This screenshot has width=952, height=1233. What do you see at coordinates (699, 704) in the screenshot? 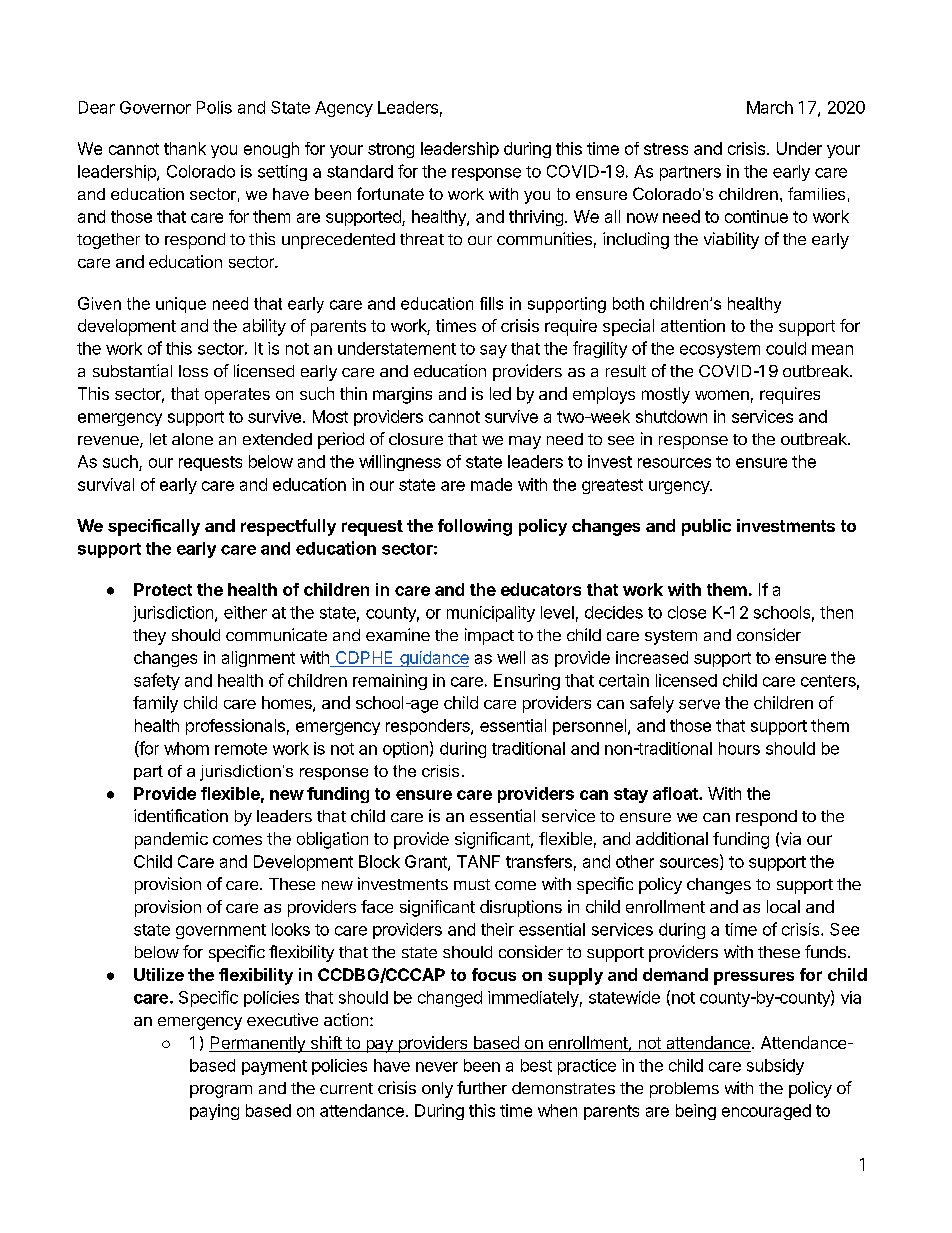
I see `serve` at bounding box center [699, 704].
